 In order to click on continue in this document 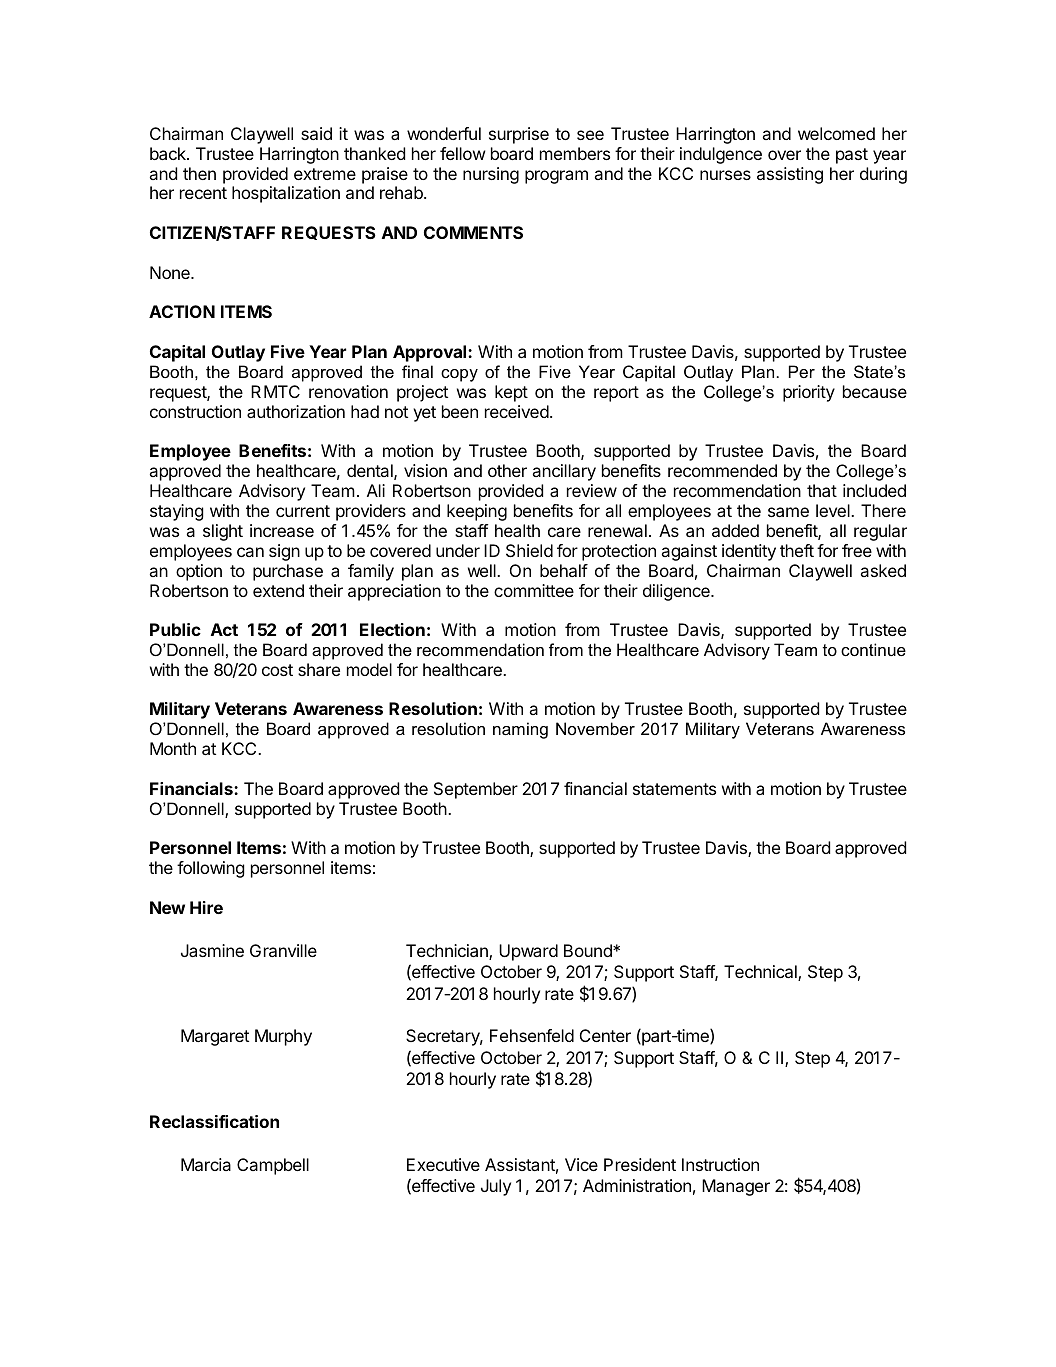, I will do `click(873, 649)`.
